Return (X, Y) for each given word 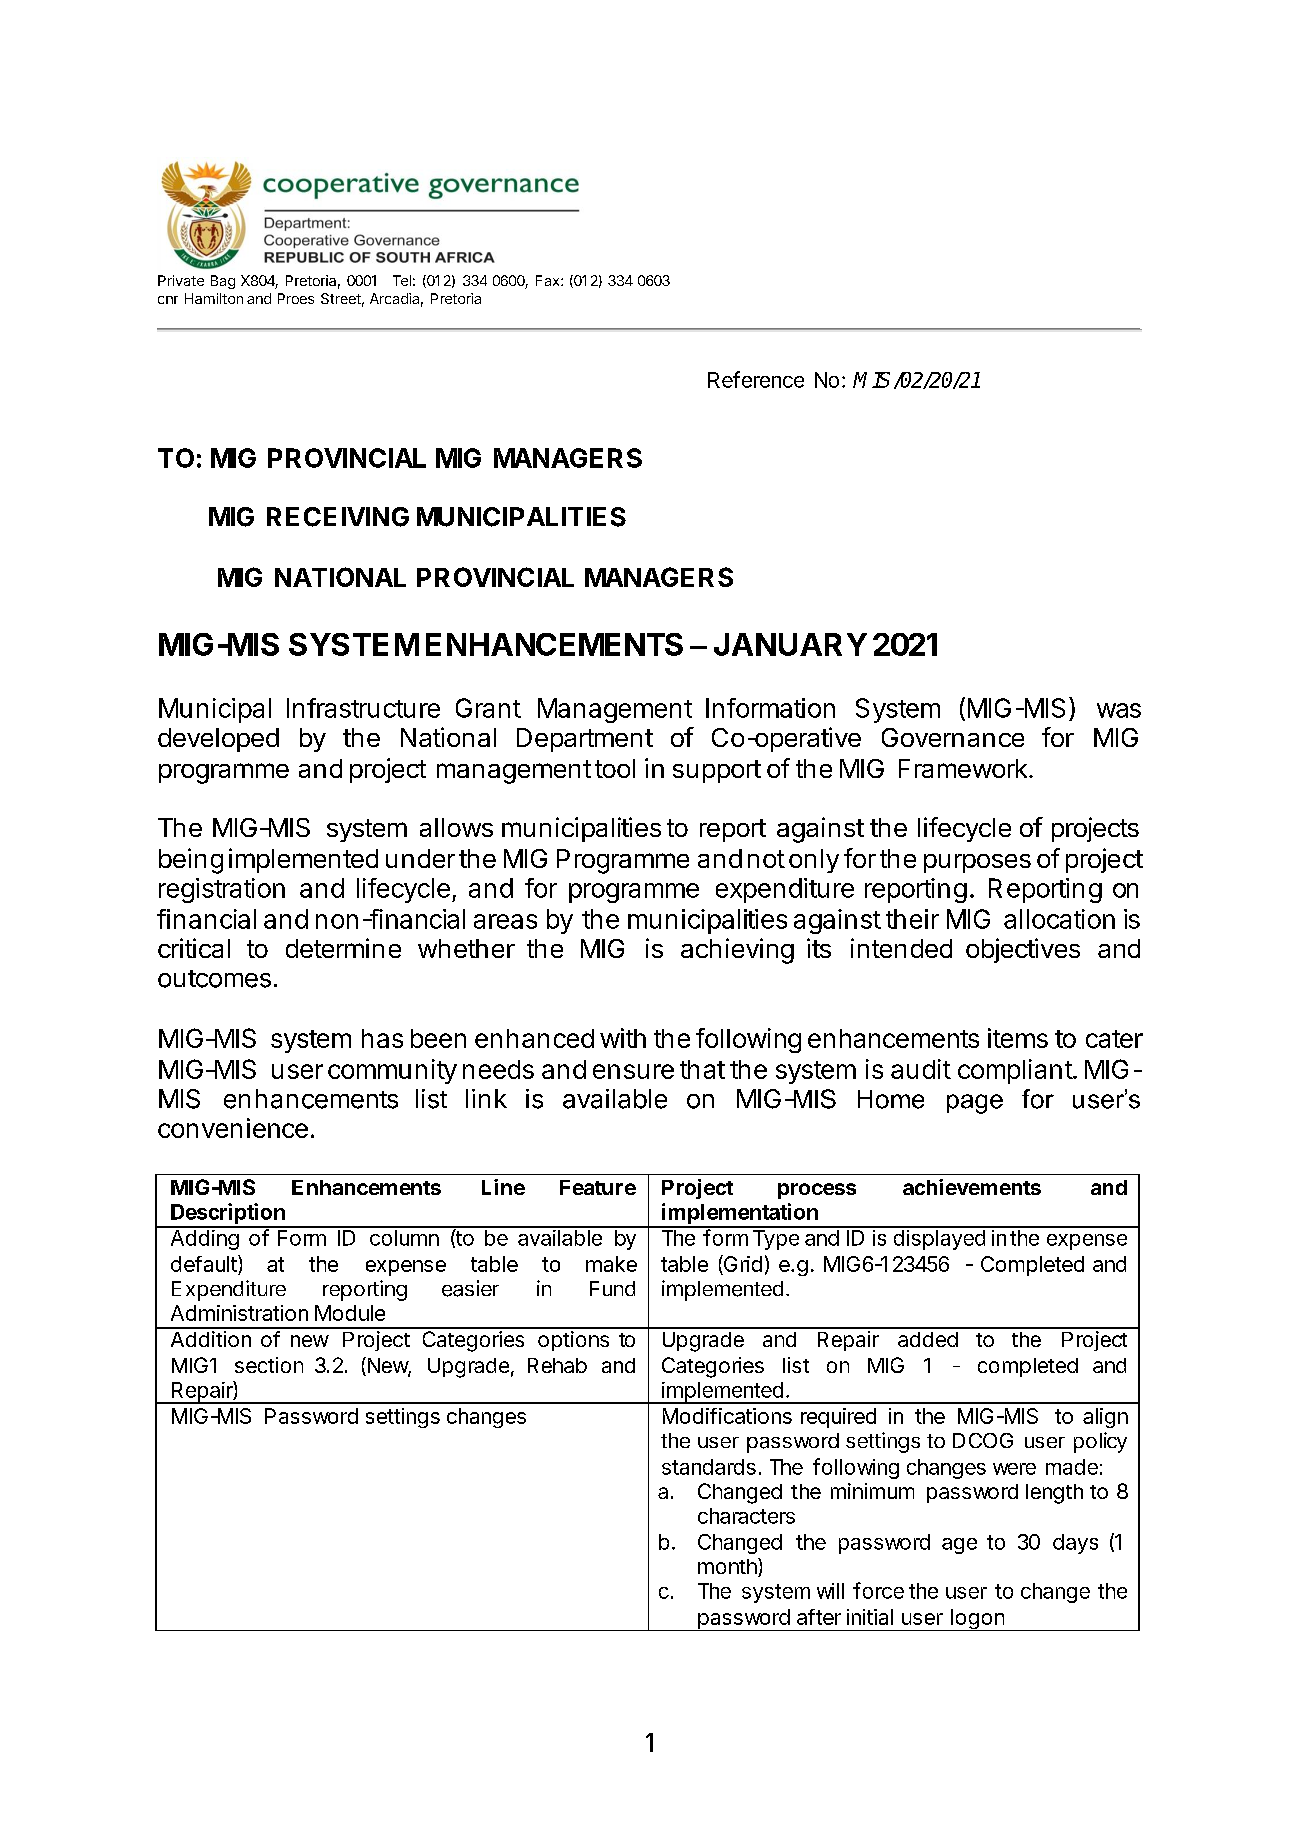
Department (585, 740)
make (611, 1264)
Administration (239, 1313)
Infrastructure (363, 708)
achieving (737, 951)
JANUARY (790, 644)
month (728, 1567)
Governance (953, 737)
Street (341, 298)
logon (977, 1620)
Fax (549, 280)
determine (343, 948)
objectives (1023, 950)
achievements (972, 1187)
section (269, 1365)
